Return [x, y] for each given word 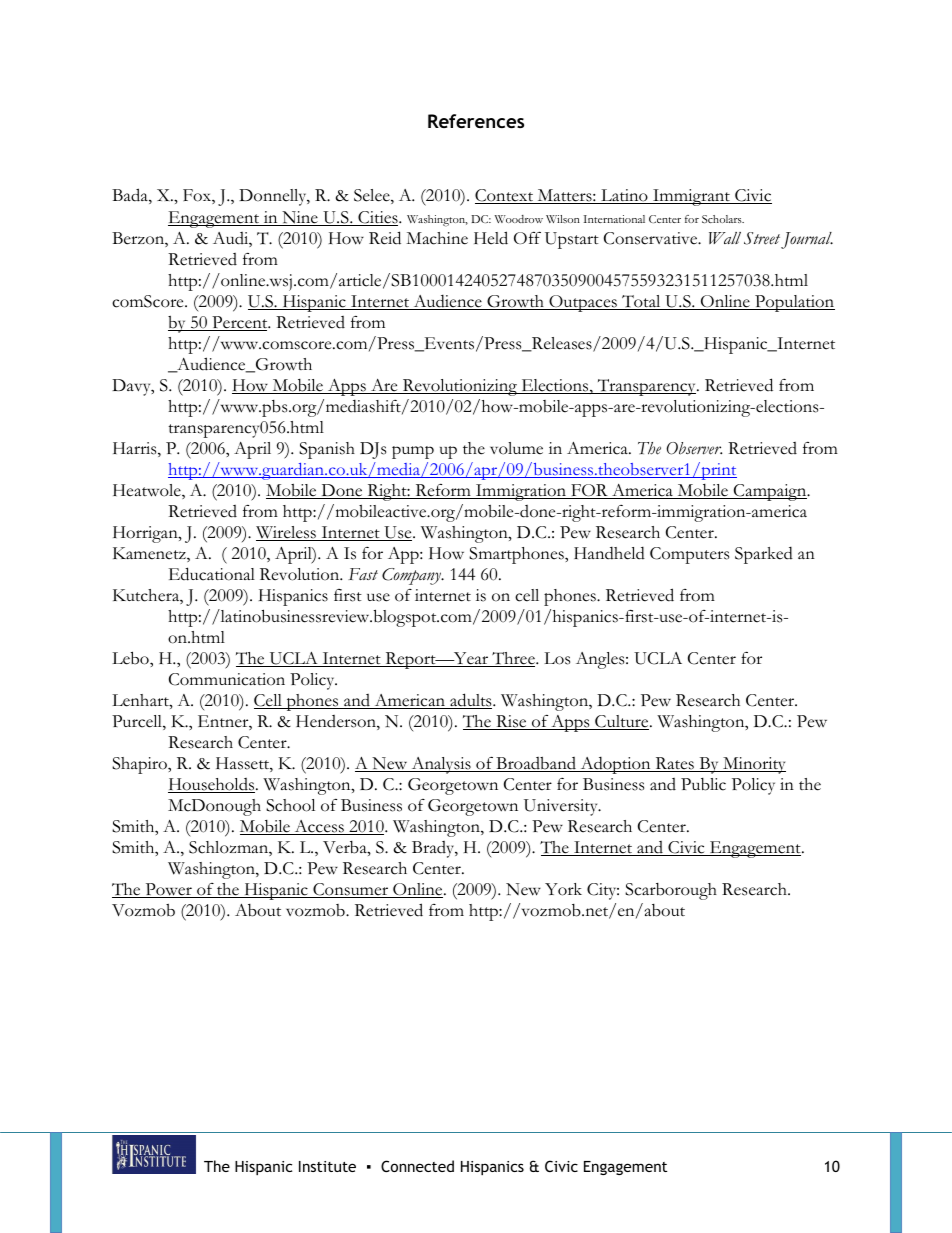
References [476, 121]
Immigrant [691, 197]
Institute [327, 1166]
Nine [300, 218]
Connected [417, 1166]
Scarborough [671, 891]
